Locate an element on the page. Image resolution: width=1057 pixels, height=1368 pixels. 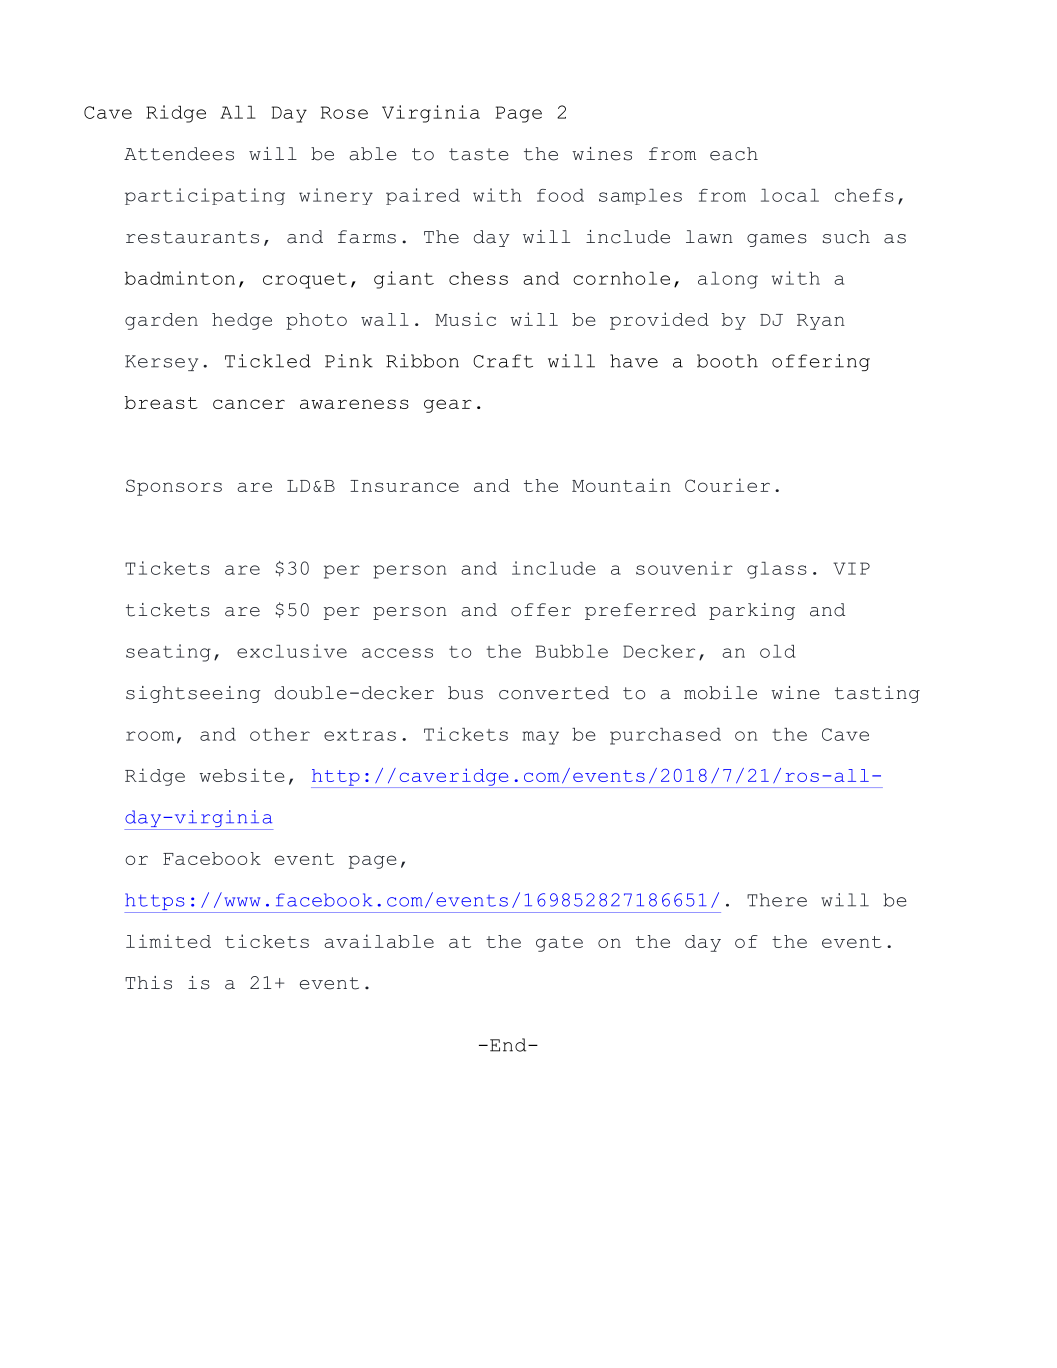
limited is located at coordinates (168, 941).
